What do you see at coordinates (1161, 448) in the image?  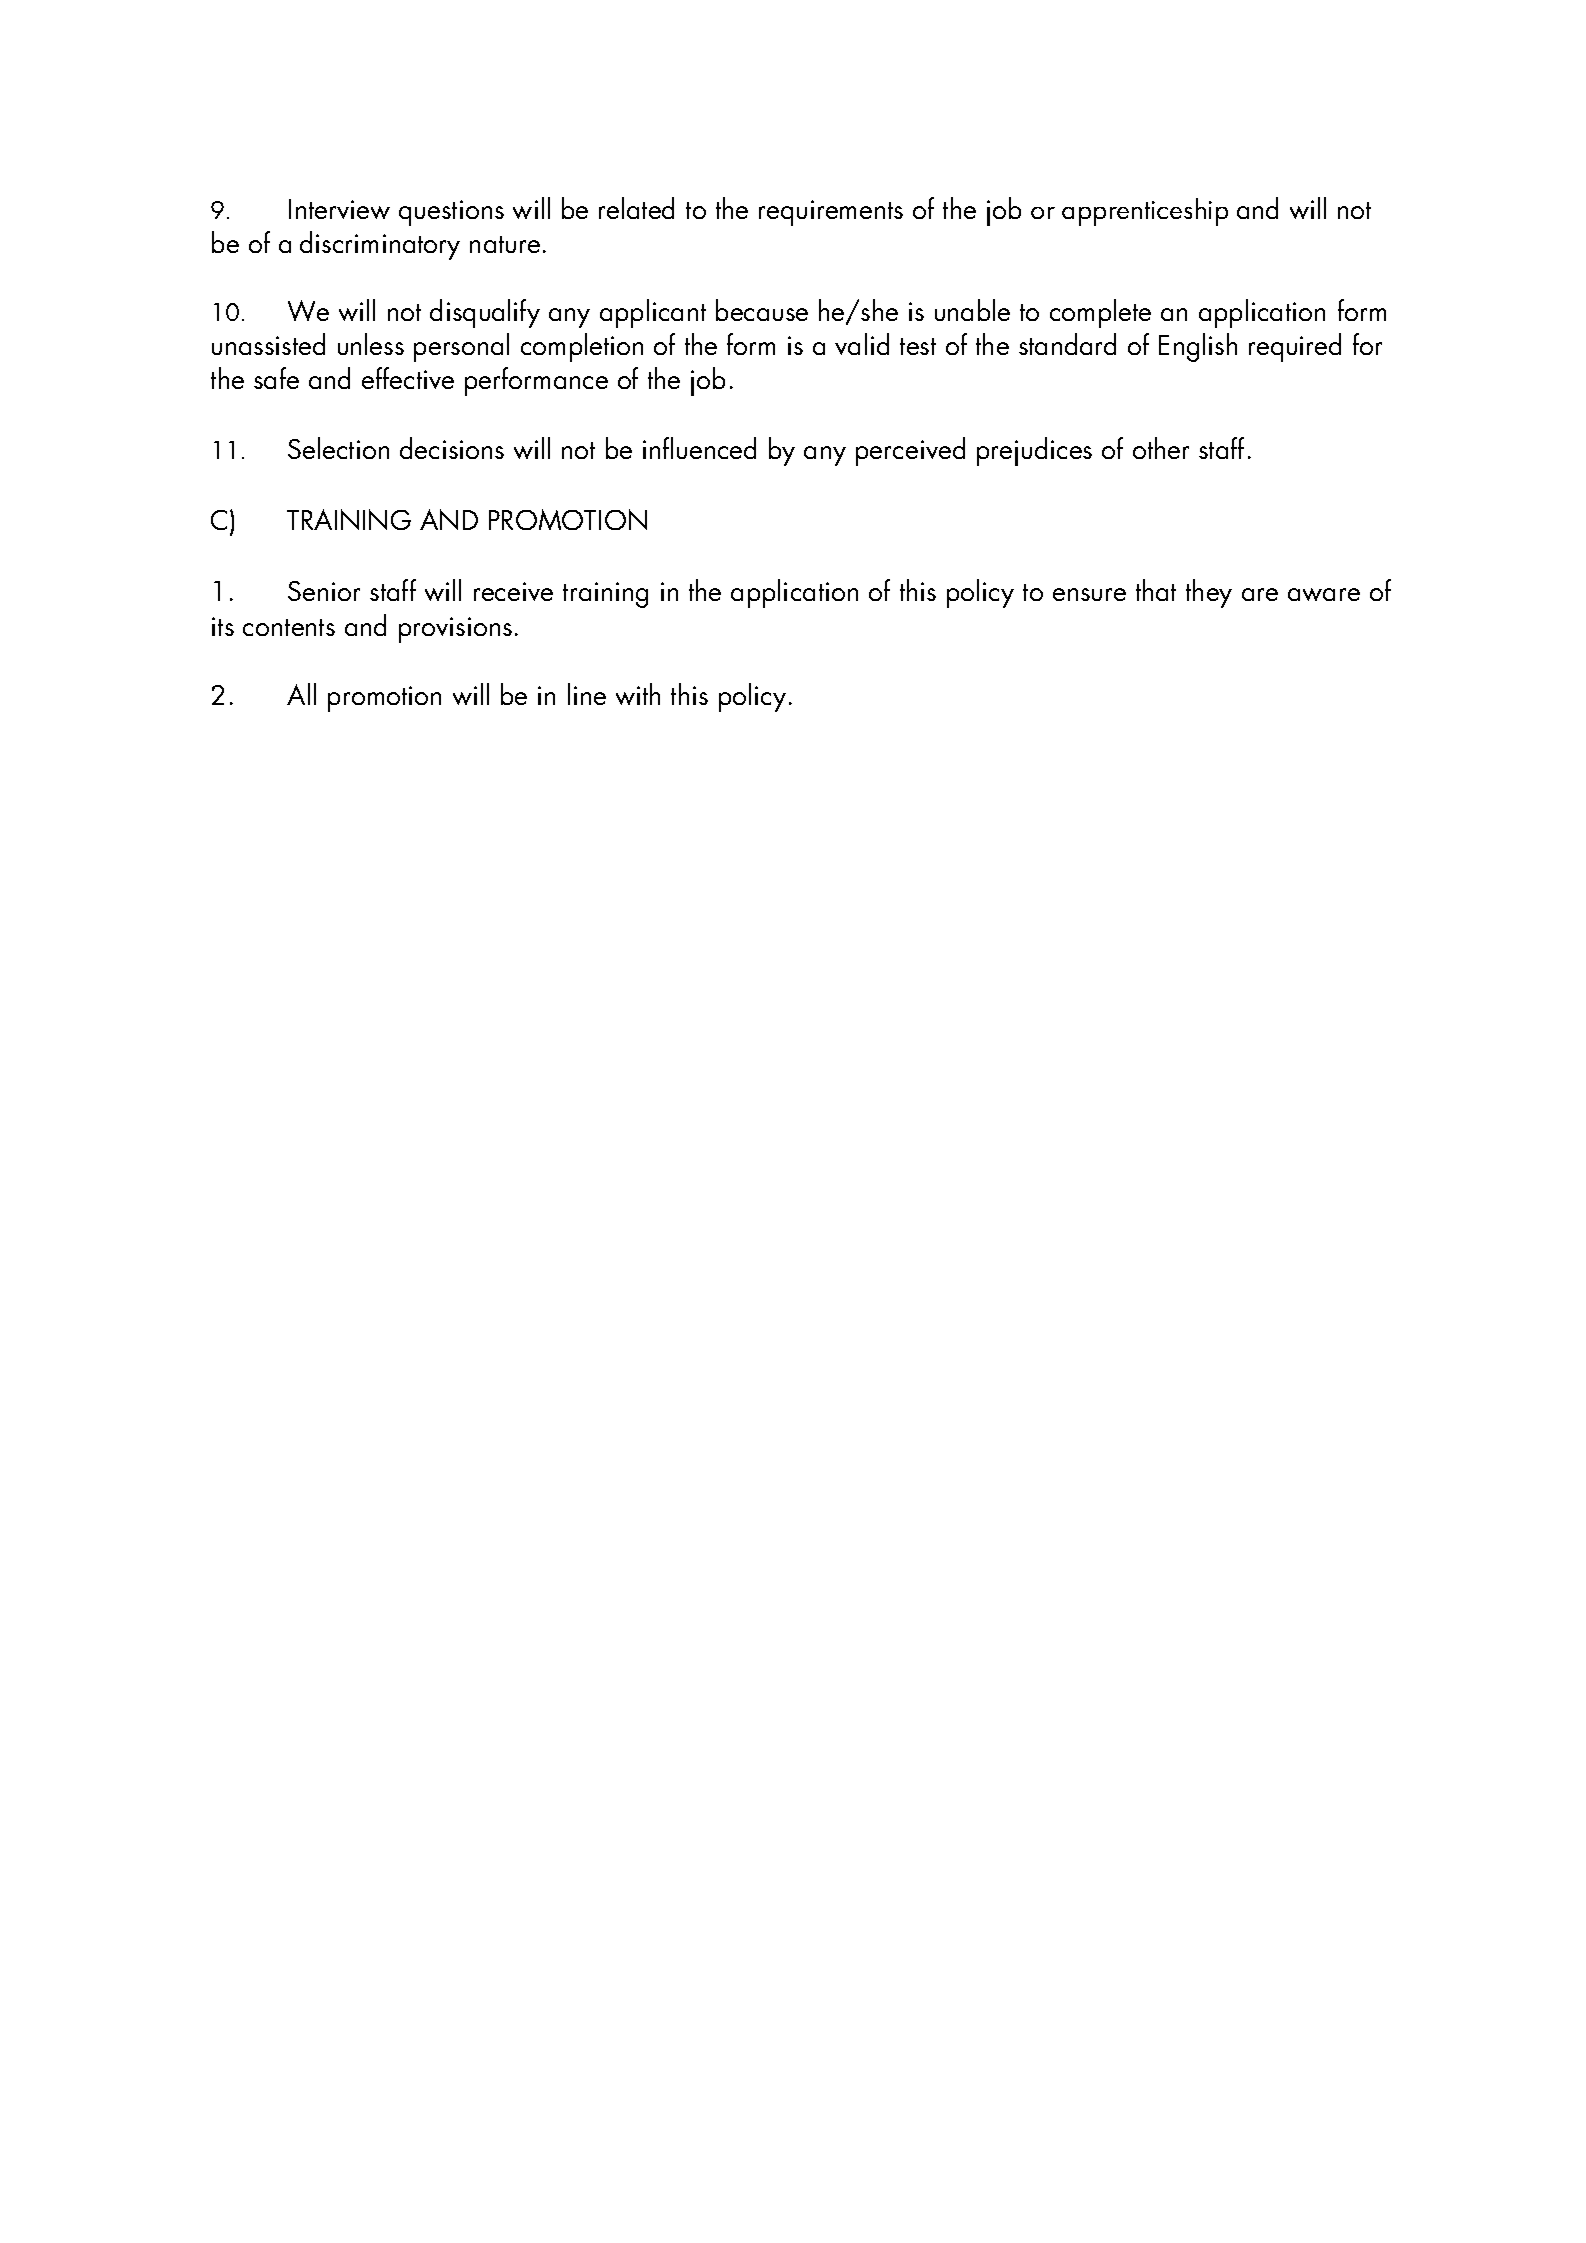 I see `other` at bounding box center [1161, 448].
